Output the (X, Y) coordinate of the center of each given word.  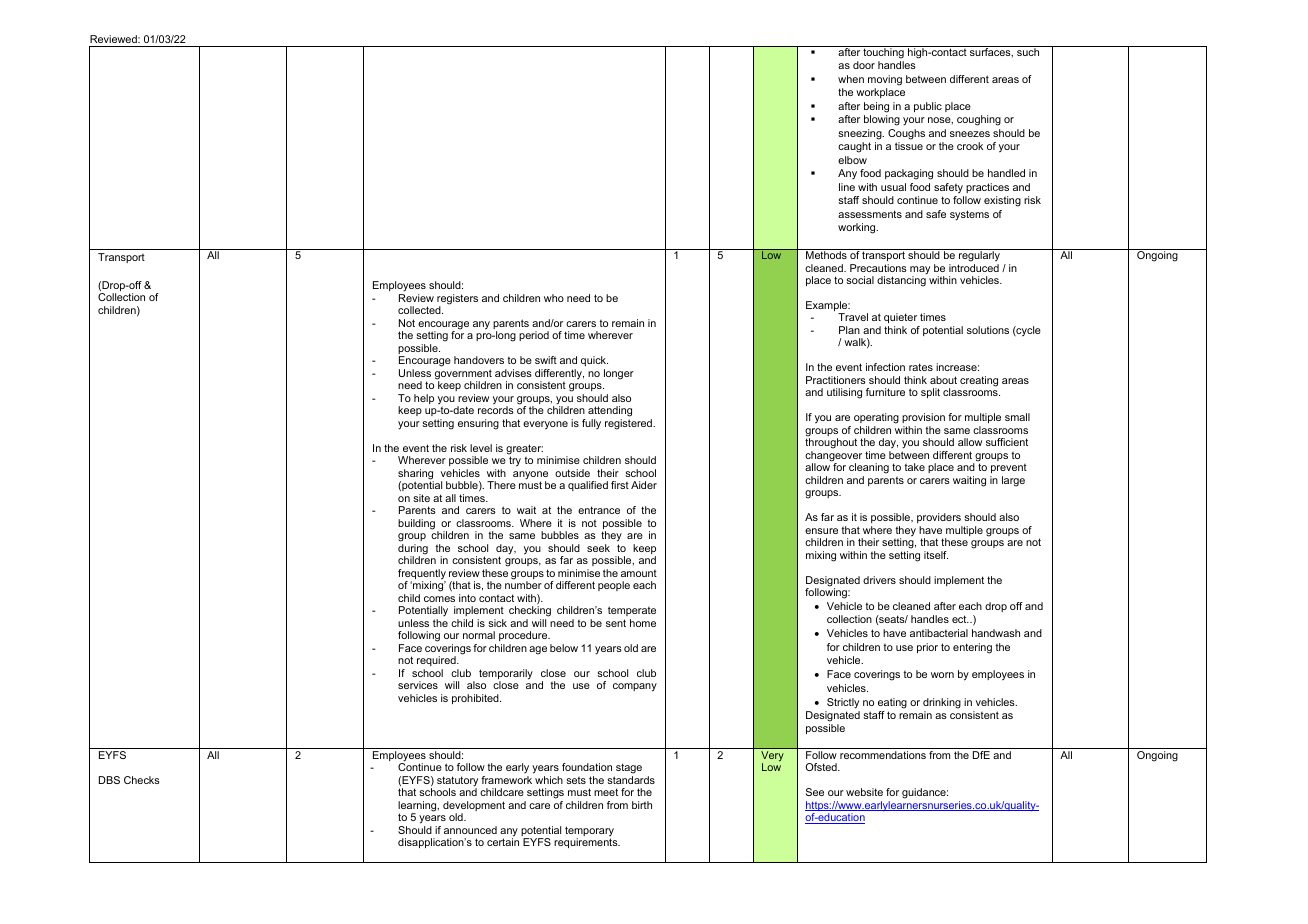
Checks (142, 780)
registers (457, 300)
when (851, 79)
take (914, 467)
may (920, 271)
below (564, 648)
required (437, 661)
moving (885, 80)
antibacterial (939, 633)
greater (524, 450)
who (554, 298)
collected (420, 310)
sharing (416, 475)
